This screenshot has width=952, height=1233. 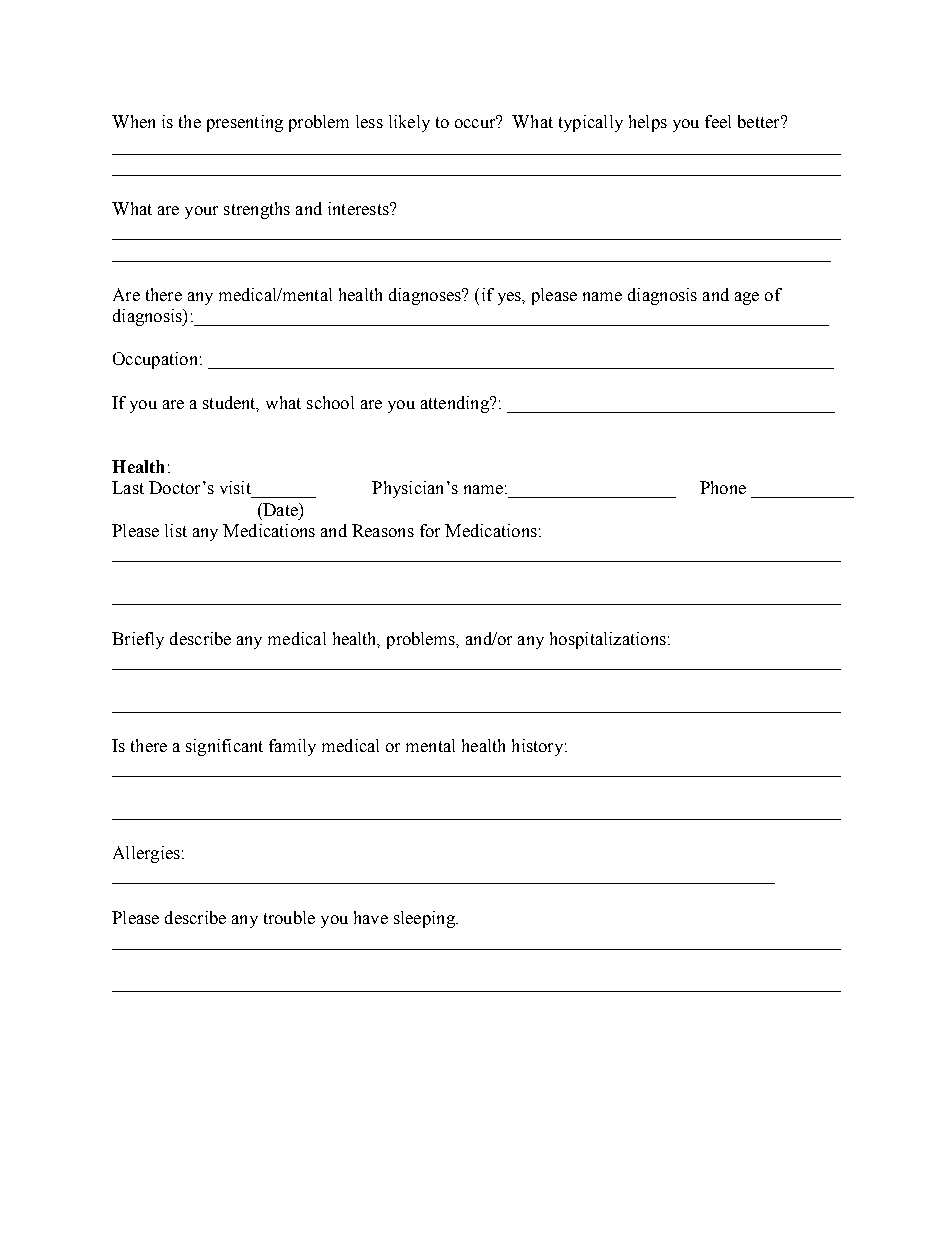 I want to click on Phone, so click(x=723, y=487).
